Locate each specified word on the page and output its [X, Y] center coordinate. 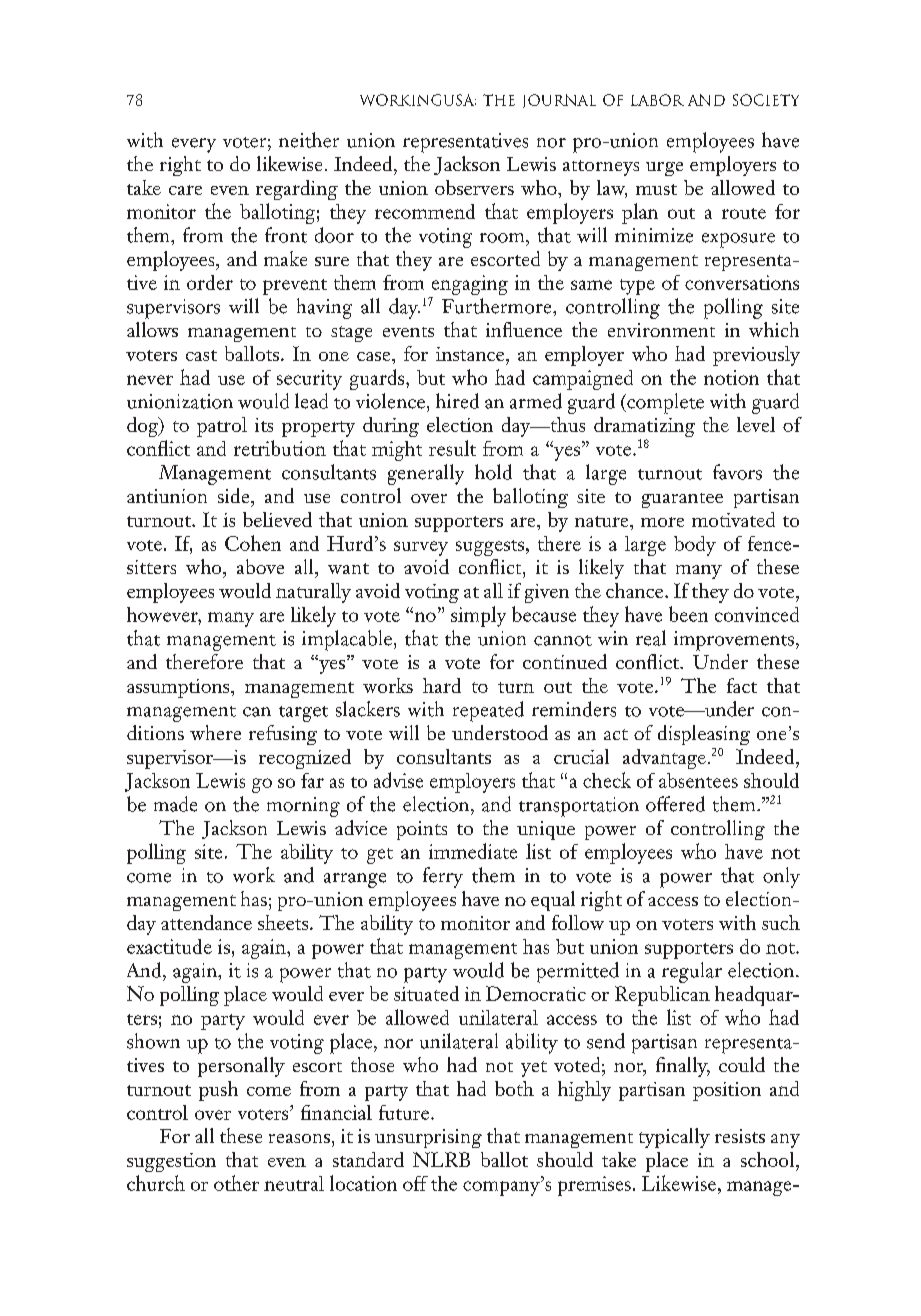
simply [478, 616]
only [781, 877]
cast [201, 355]
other [236, 1183]
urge [664, 169]
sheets [284, 922]
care [185, 190]
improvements [734, 641]
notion [731, 377]
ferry [443, 877]
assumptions [179, 688]
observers [474, 187]
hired [457, 401]
